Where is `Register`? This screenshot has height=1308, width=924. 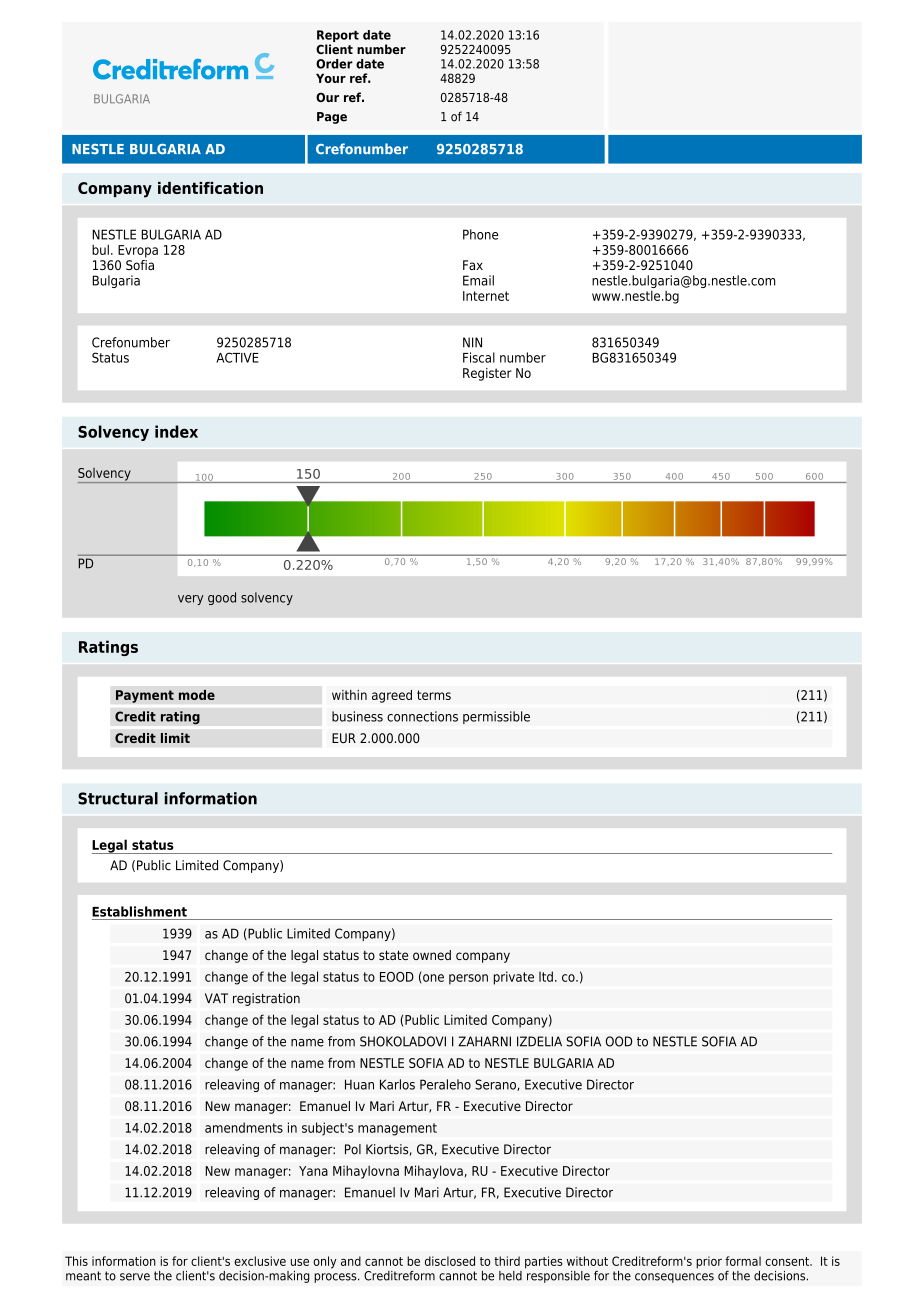 Register is located at coordinates (487, 374).
